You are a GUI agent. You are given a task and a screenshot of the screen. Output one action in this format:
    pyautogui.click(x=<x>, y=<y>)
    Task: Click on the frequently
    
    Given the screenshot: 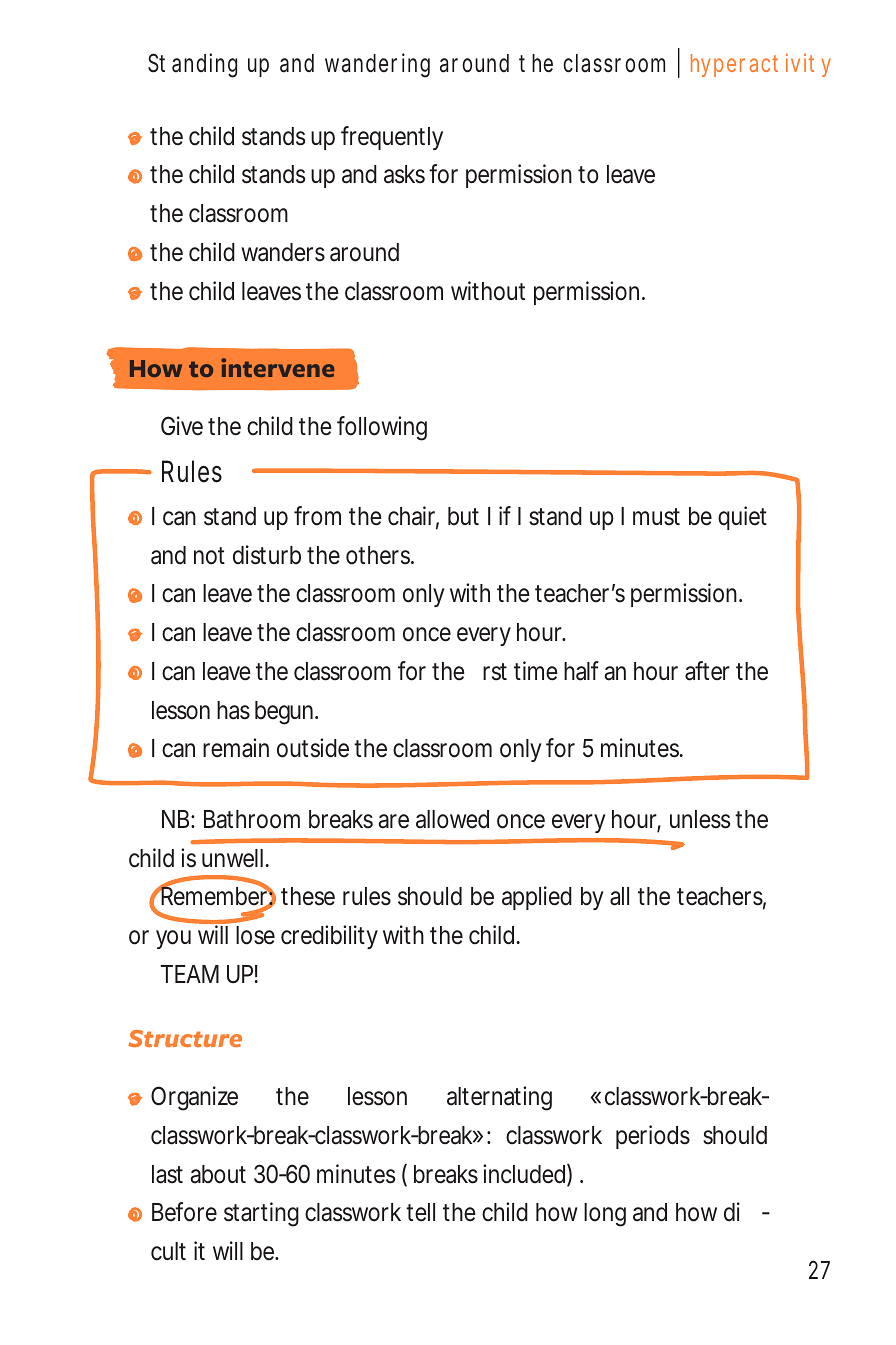 What is the action you would take?
    pyautogui.click(x=392, y=138)
